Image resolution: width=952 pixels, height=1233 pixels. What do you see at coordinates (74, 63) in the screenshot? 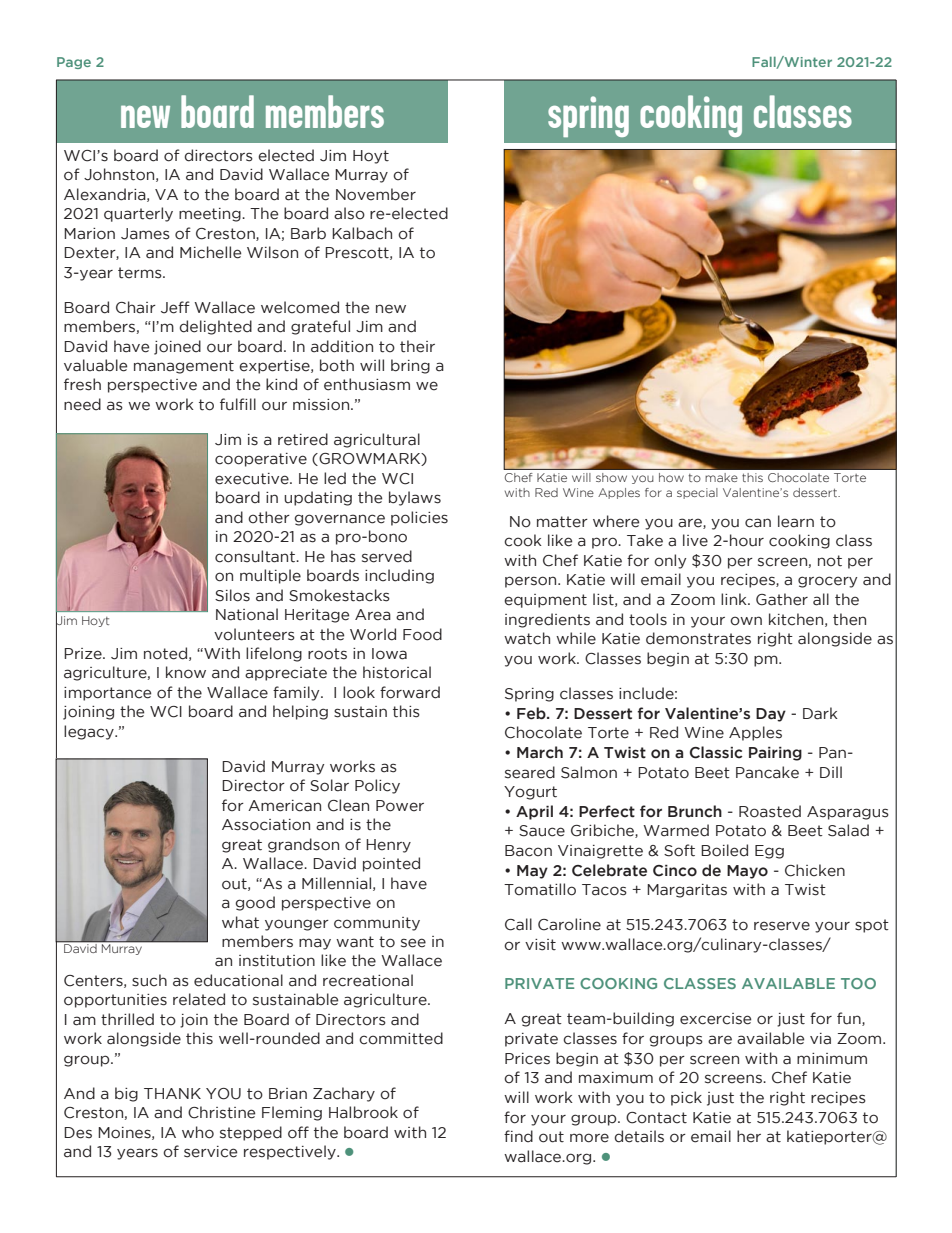
I see `Page` at bounding box center [74, 63].
